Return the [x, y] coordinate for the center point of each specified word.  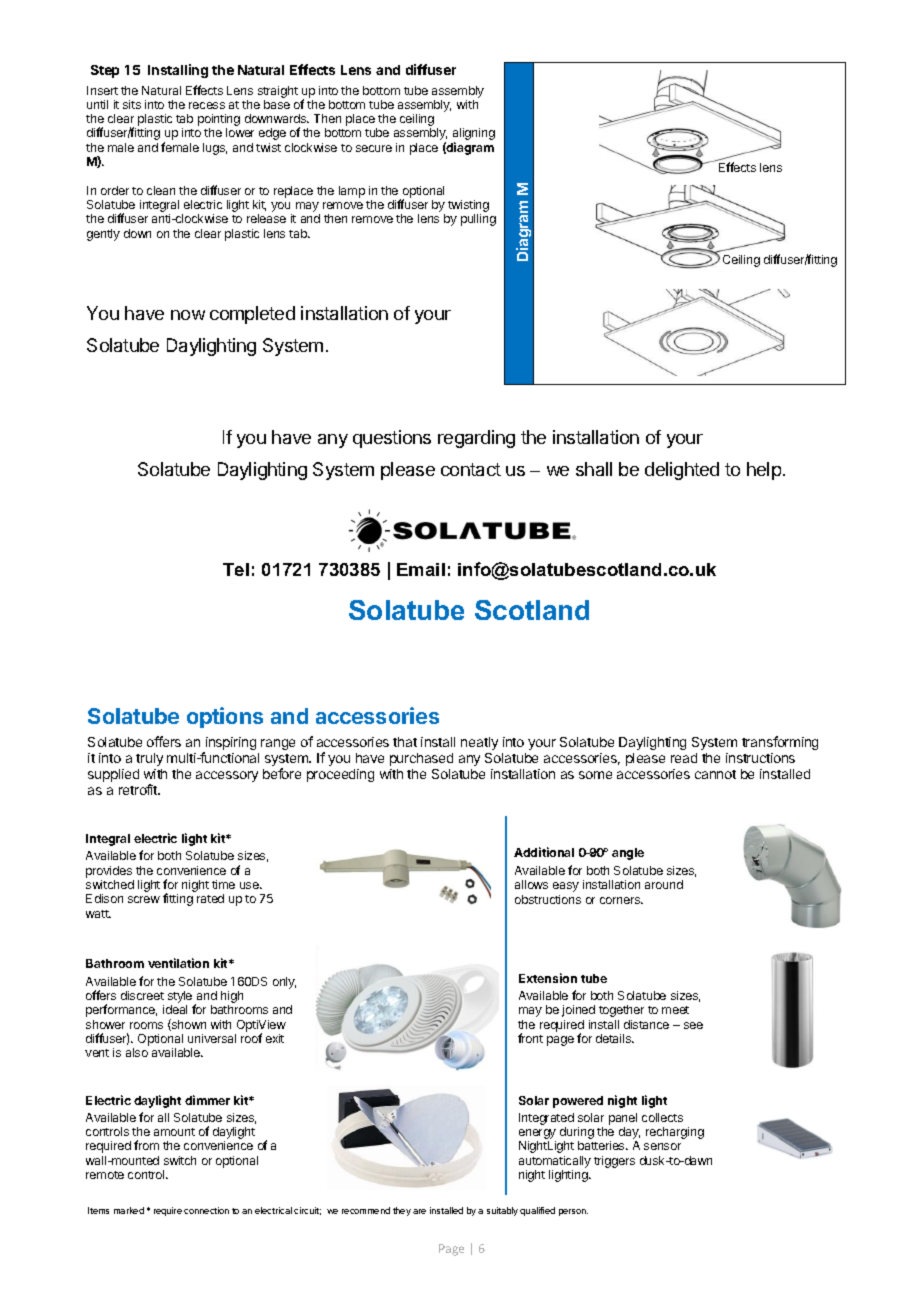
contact [471, 469]
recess [207, 105]
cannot [715, 774]
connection [206, 1210]
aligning [474, 135]
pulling [478, 220]
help [764, 471]
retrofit [139, 789]
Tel [236, 569]
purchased [421, 759]
